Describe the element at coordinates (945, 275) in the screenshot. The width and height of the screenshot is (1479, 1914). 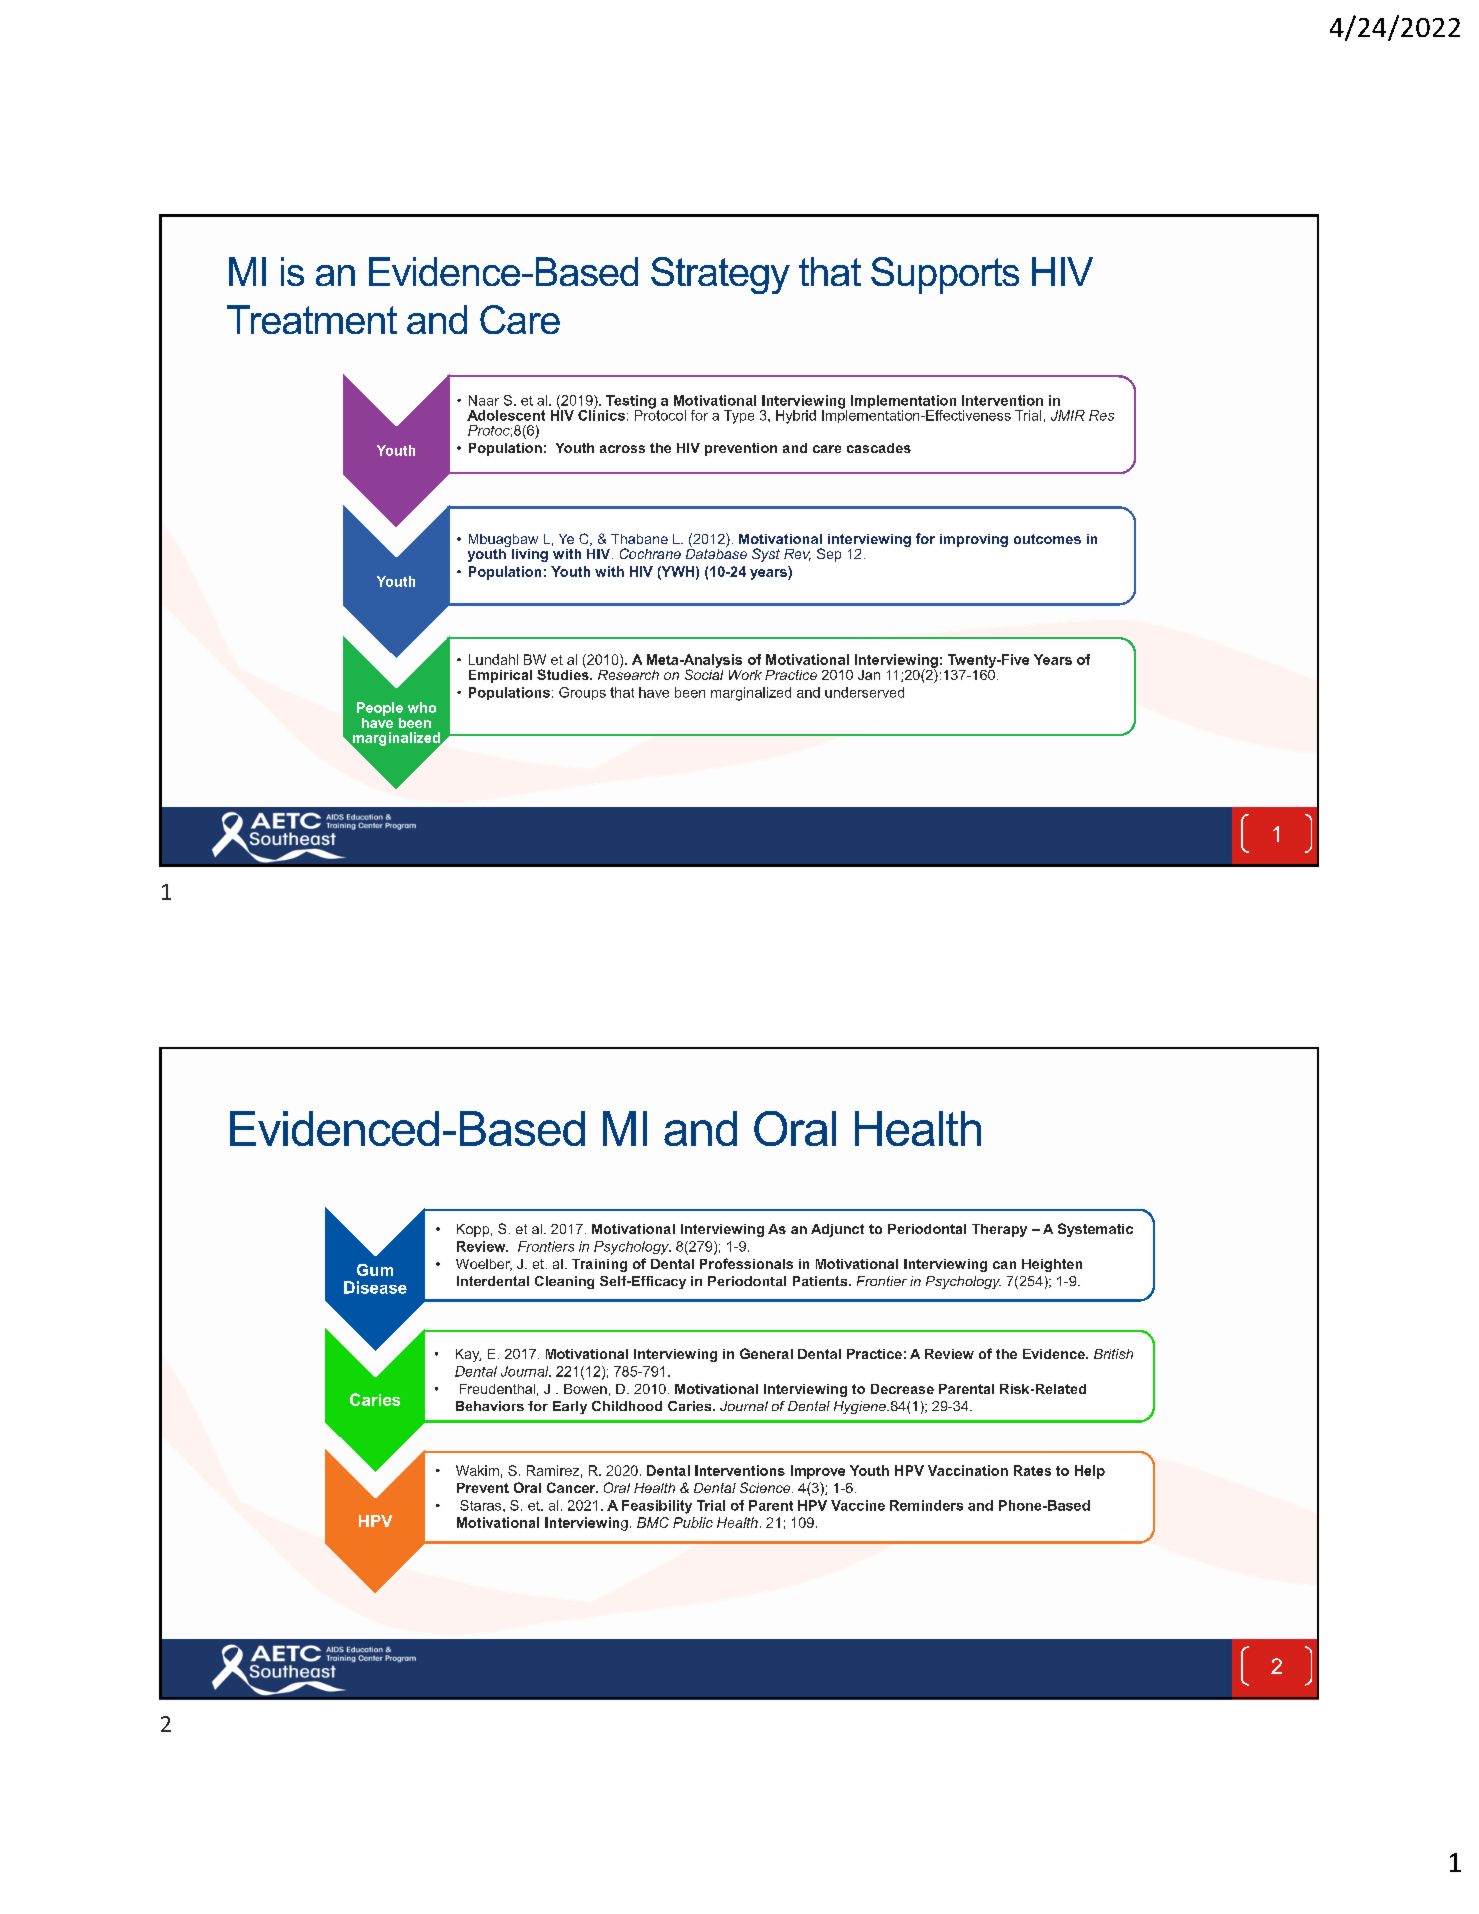
I see `Supports` at that location.
